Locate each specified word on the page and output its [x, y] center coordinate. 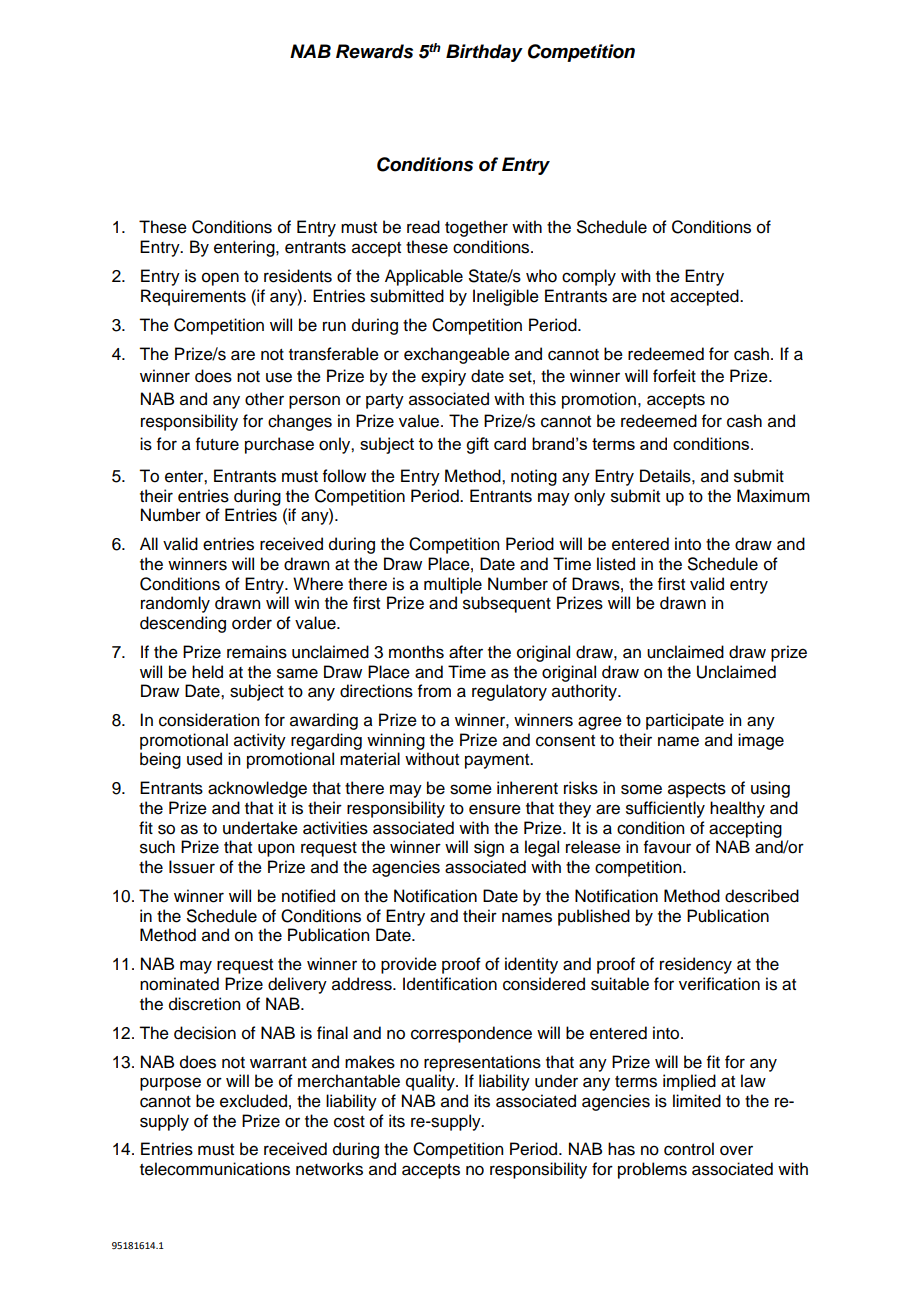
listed [616, 564]
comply [589, 277]
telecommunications [215, 1169]
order [252, 623]
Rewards [374, 51]
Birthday [484, 53]
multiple [453, 585]
